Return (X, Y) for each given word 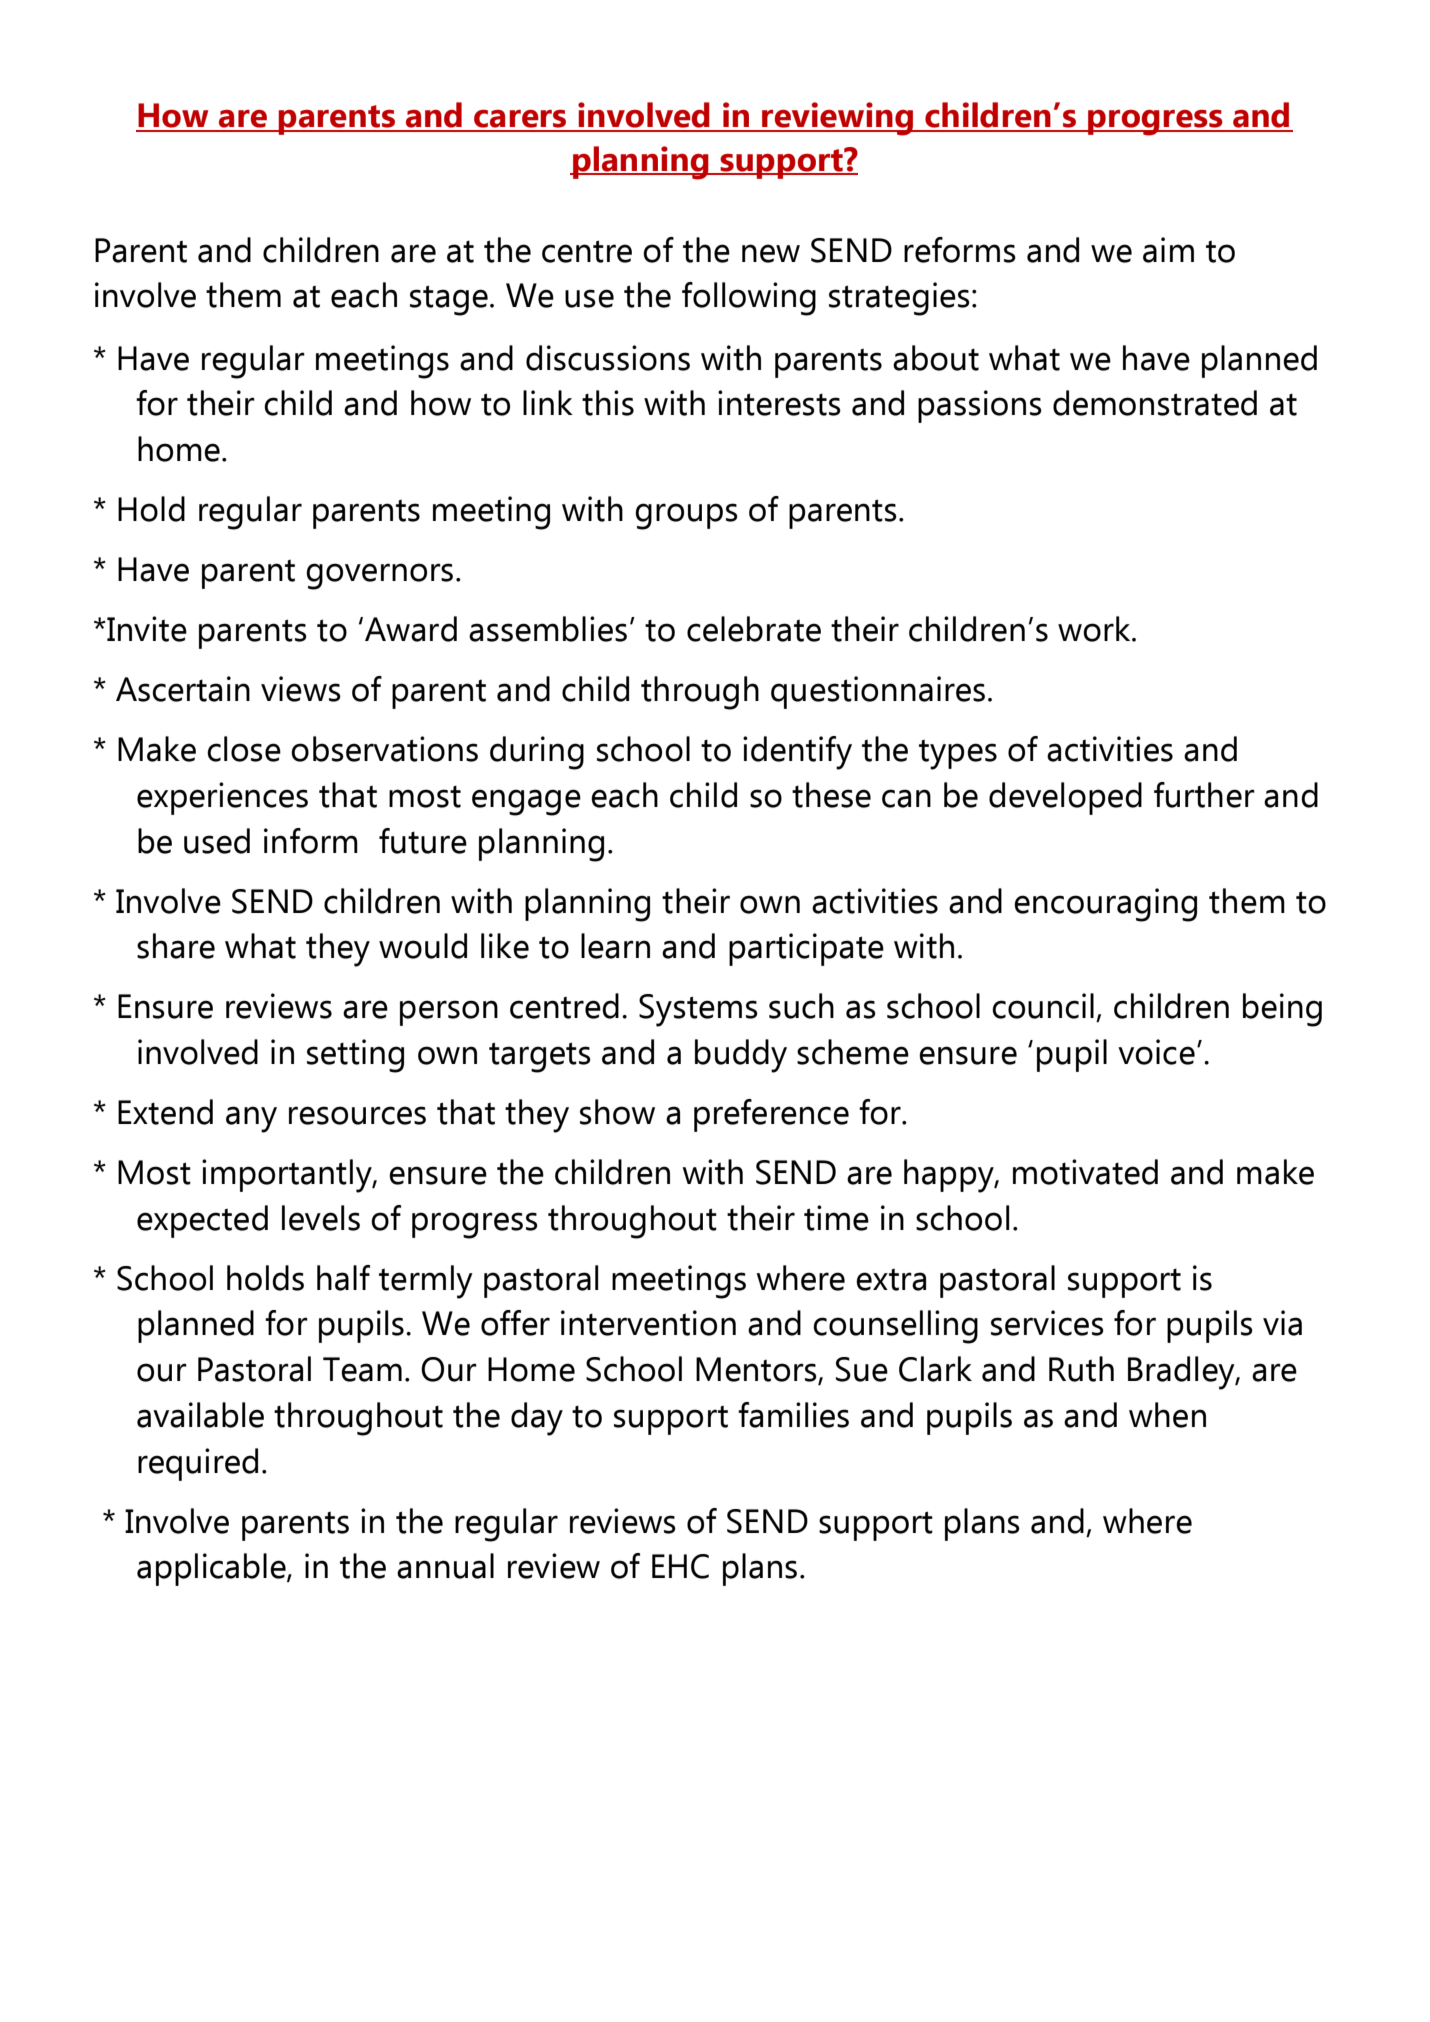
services (1047, 1323)
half (343, 1278)
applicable (212, 1569)
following (749, 299)
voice (1156, 1052)
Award (411, 629)
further (1204, 795)
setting (355, 1056)
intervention (648, 1323)
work (1095, 629)
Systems (698, 1010)
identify (797, 753)
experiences (222, 798)
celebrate (754, 629)
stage (449, 300)
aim (1168, 250)
